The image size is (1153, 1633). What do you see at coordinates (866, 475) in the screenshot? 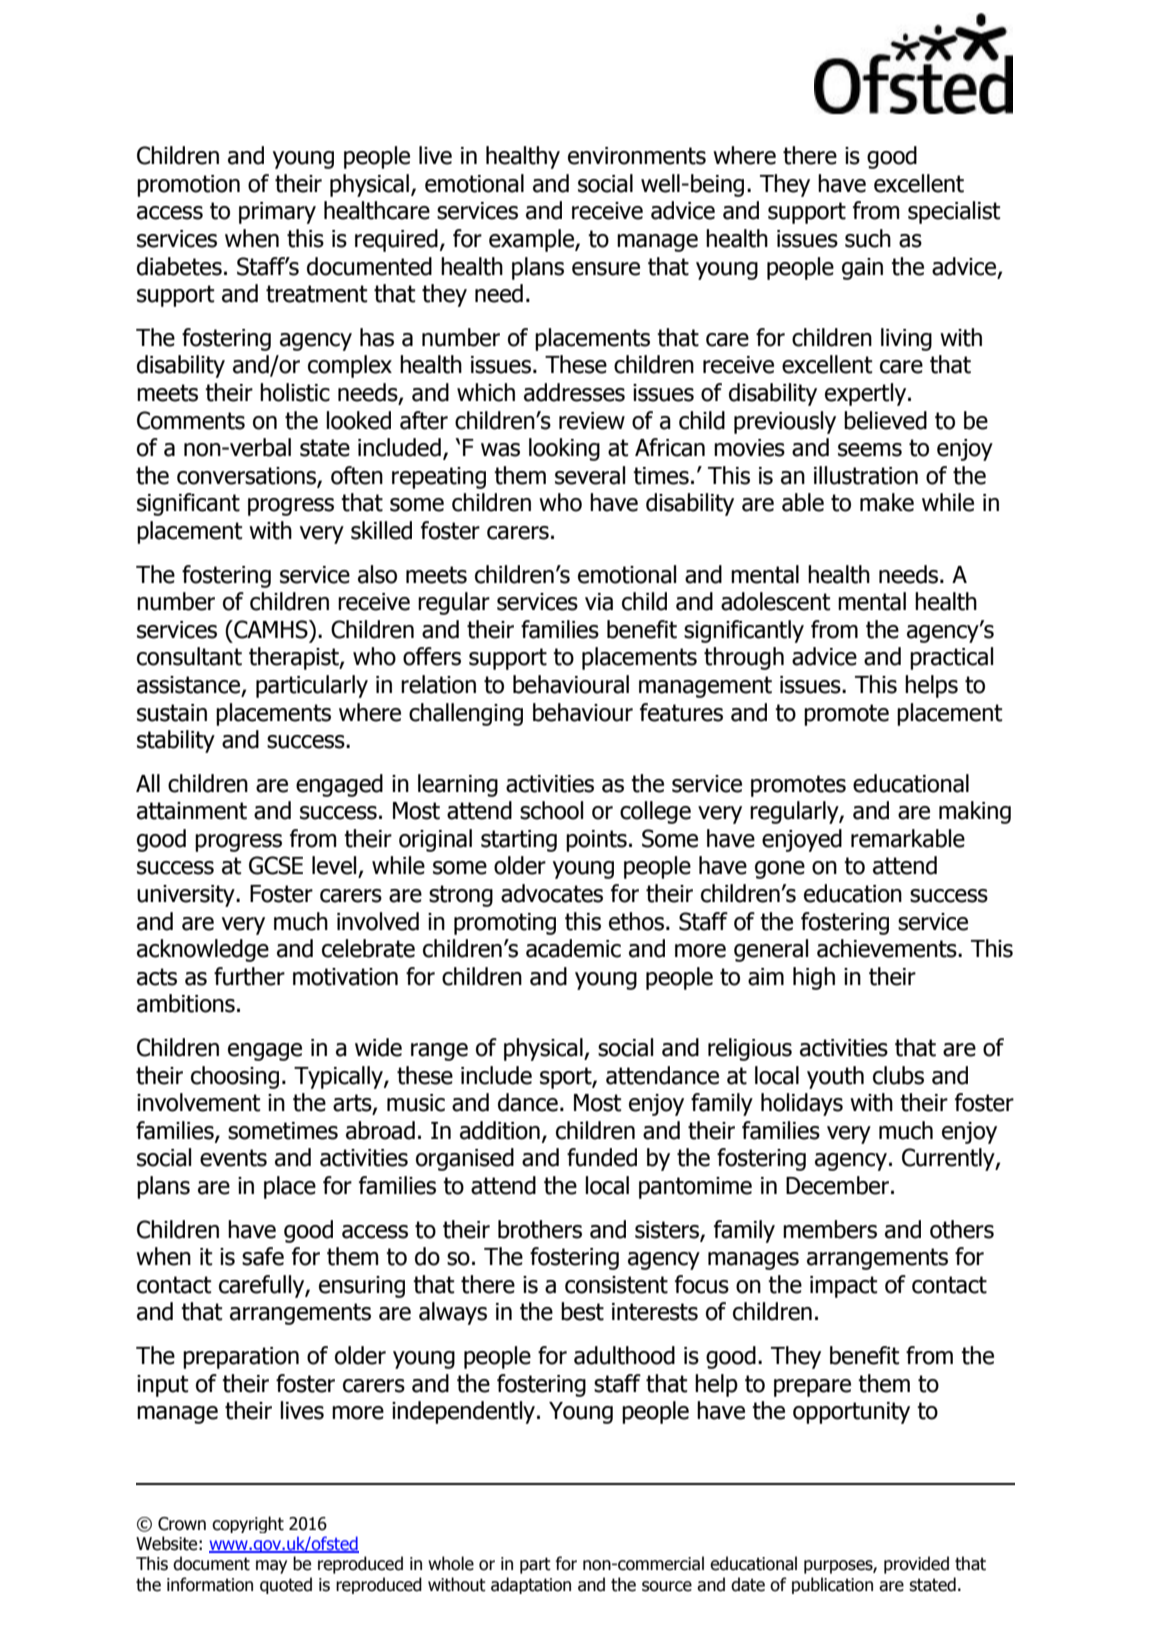
I see `illustration` at bounding box center [866, 475].
